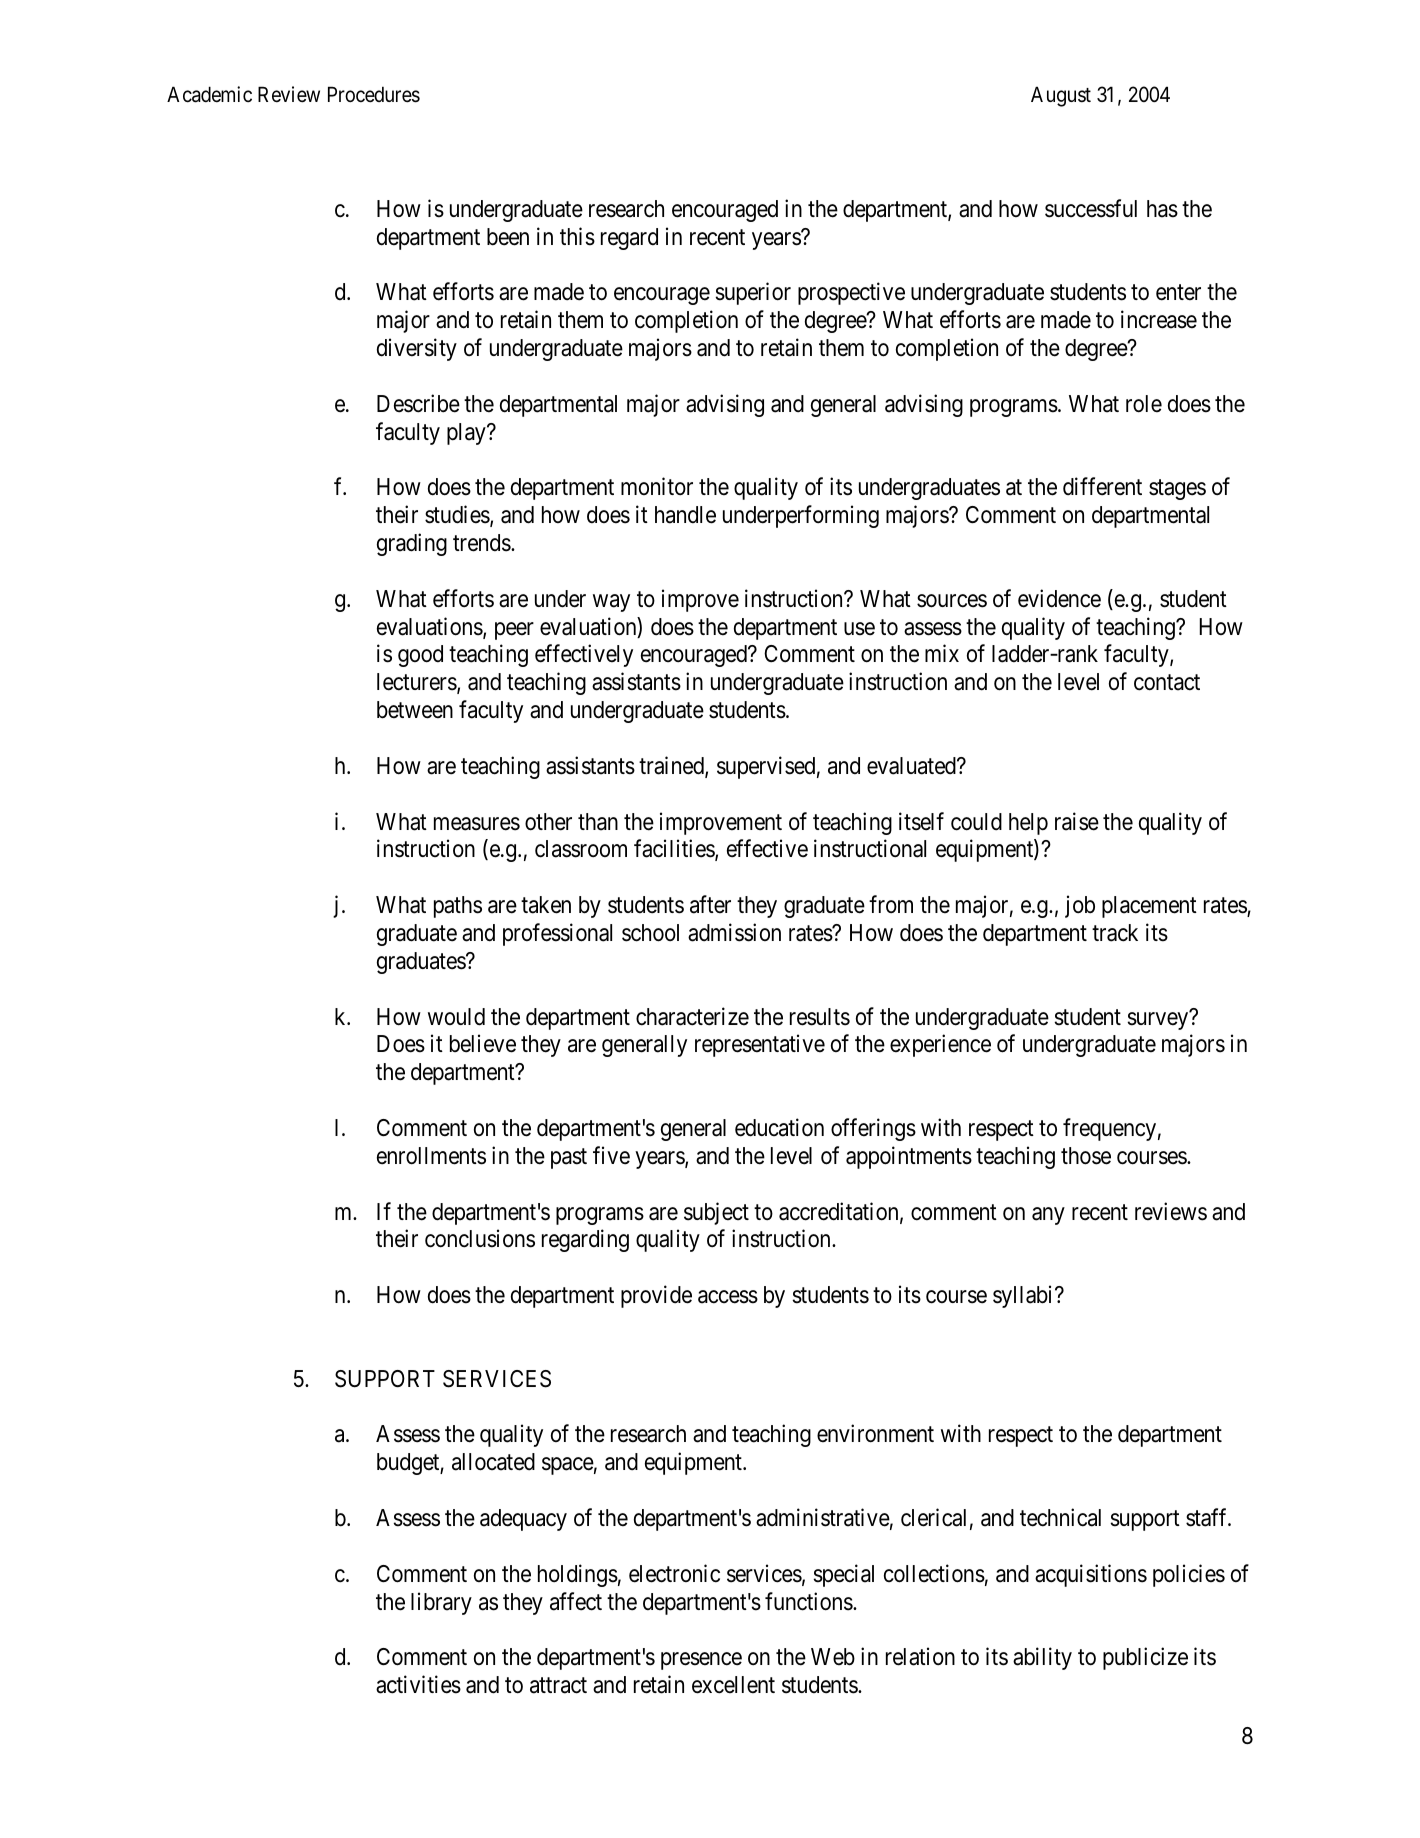 This page has height=1838, width=1420. I want to click on activities, so click(418, 1684).
